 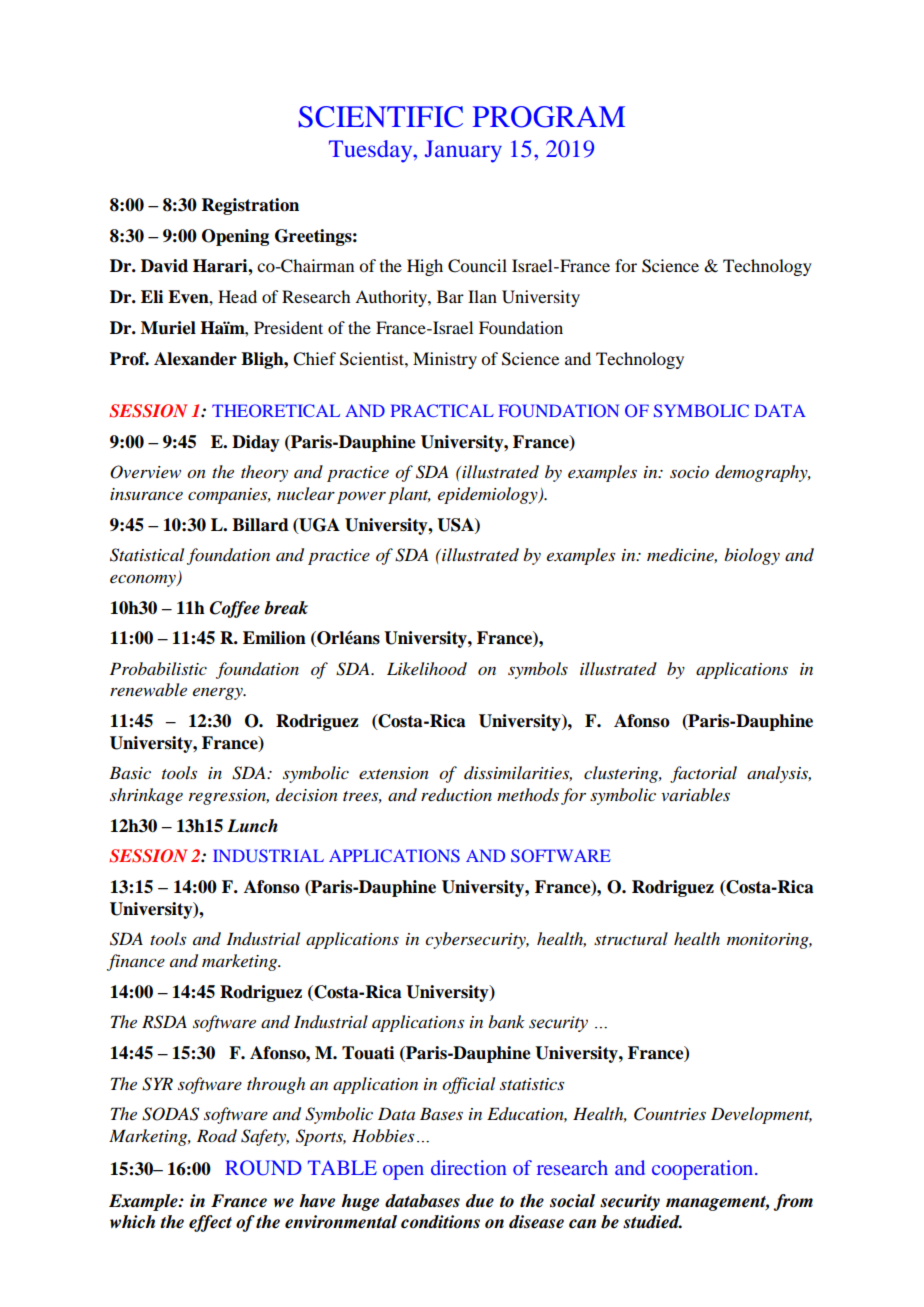 What do you see at coordinates (210, 1223) in the image?
I see `effect` at bounding box center [210, 1223].
